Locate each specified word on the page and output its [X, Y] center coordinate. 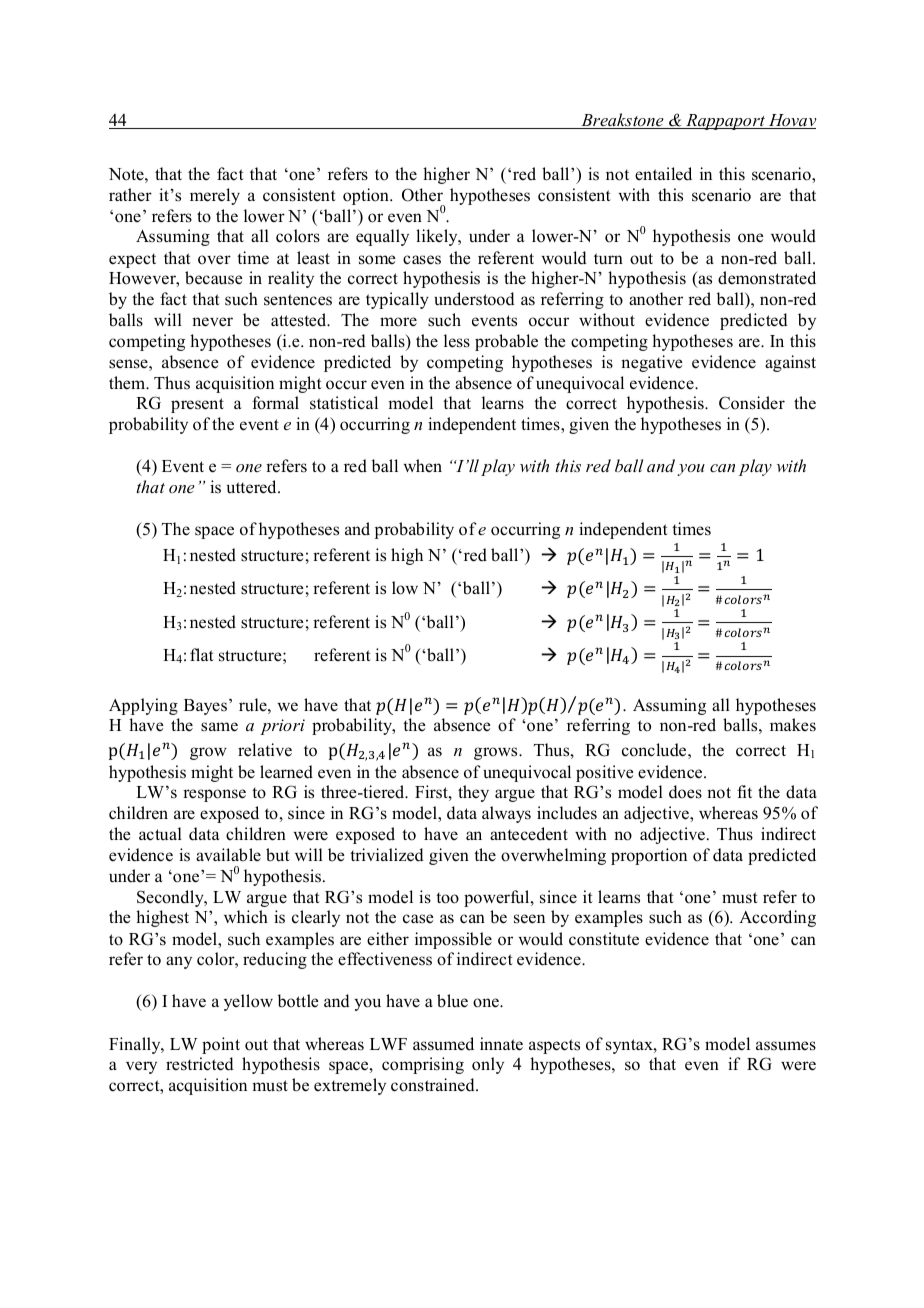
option [367, 196]
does [685, 792]
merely [215, 196]
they [473, 793]
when [422, 465]
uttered [253, 487]
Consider [752, 403]
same [219, 727]
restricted [200, 1064]
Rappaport [725, 122]
